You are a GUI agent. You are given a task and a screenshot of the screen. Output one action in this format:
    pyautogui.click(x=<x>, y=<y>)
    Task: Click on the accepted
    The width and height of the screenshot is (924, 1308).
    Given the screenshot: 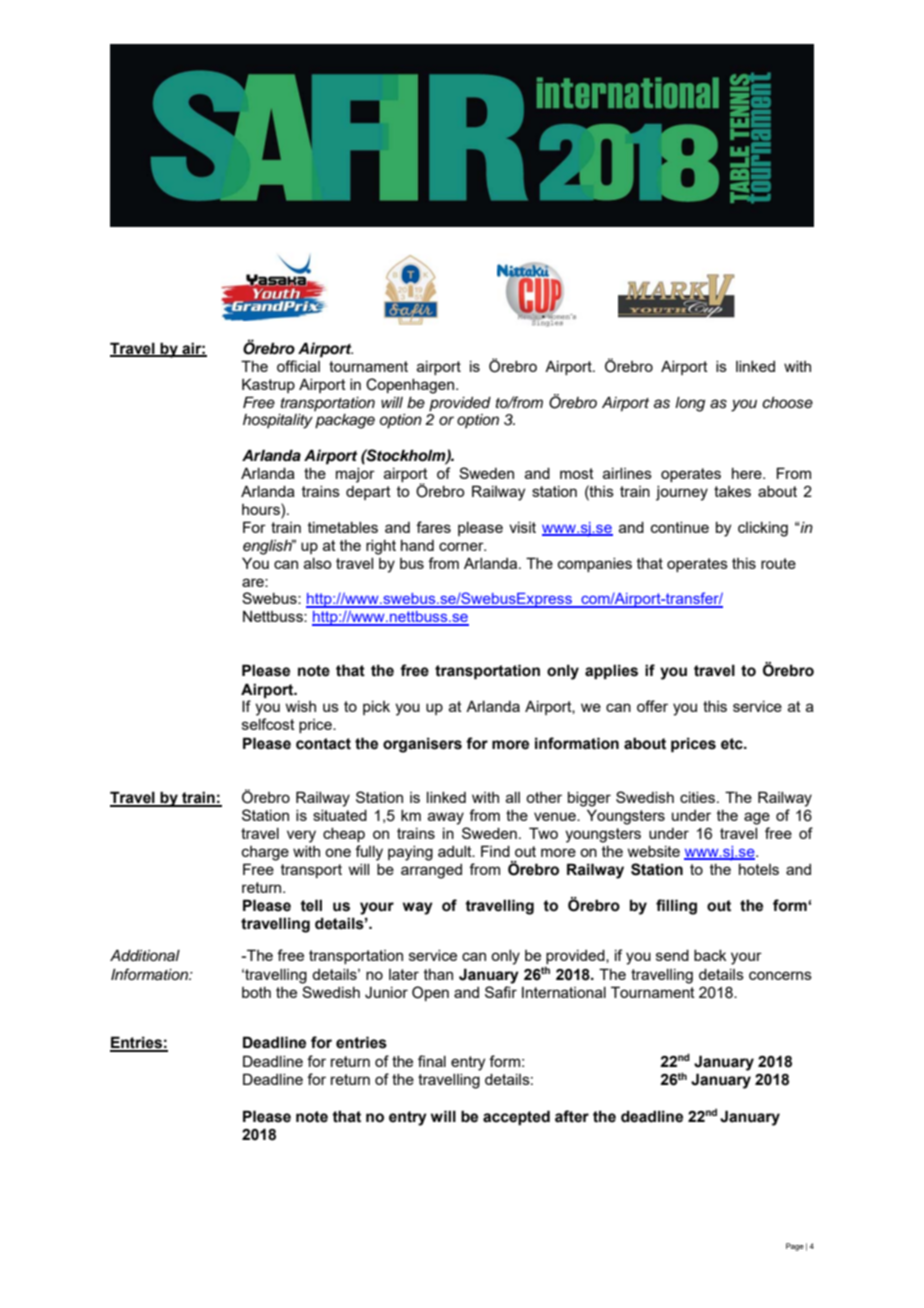 What is the action you would take?
    pyautogui.click(x=516, y=1117)
